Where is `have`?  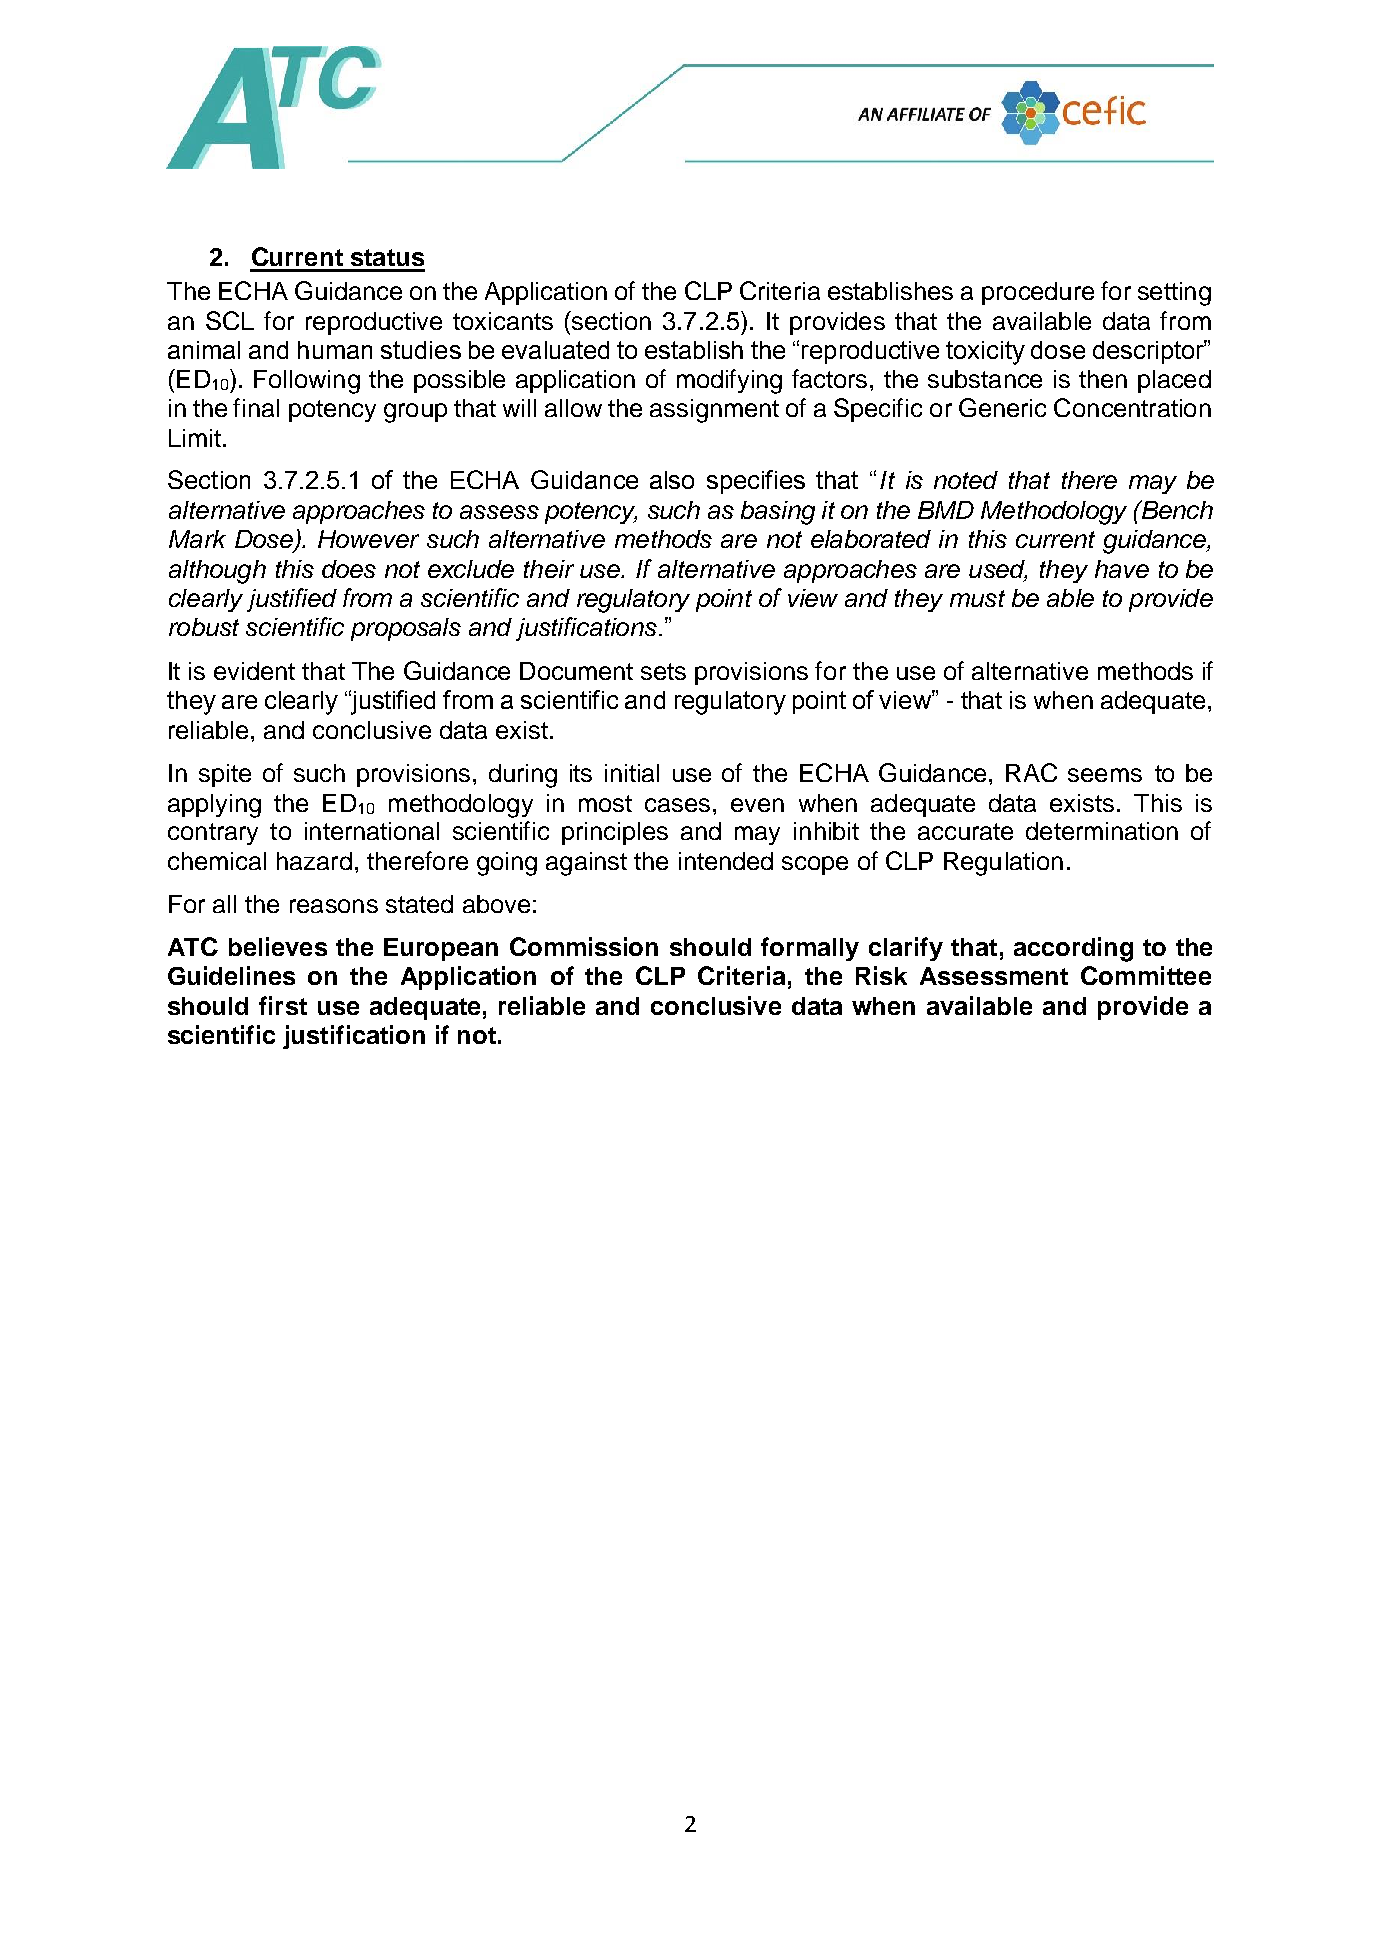
have is located at coordinates (1122, 569).
